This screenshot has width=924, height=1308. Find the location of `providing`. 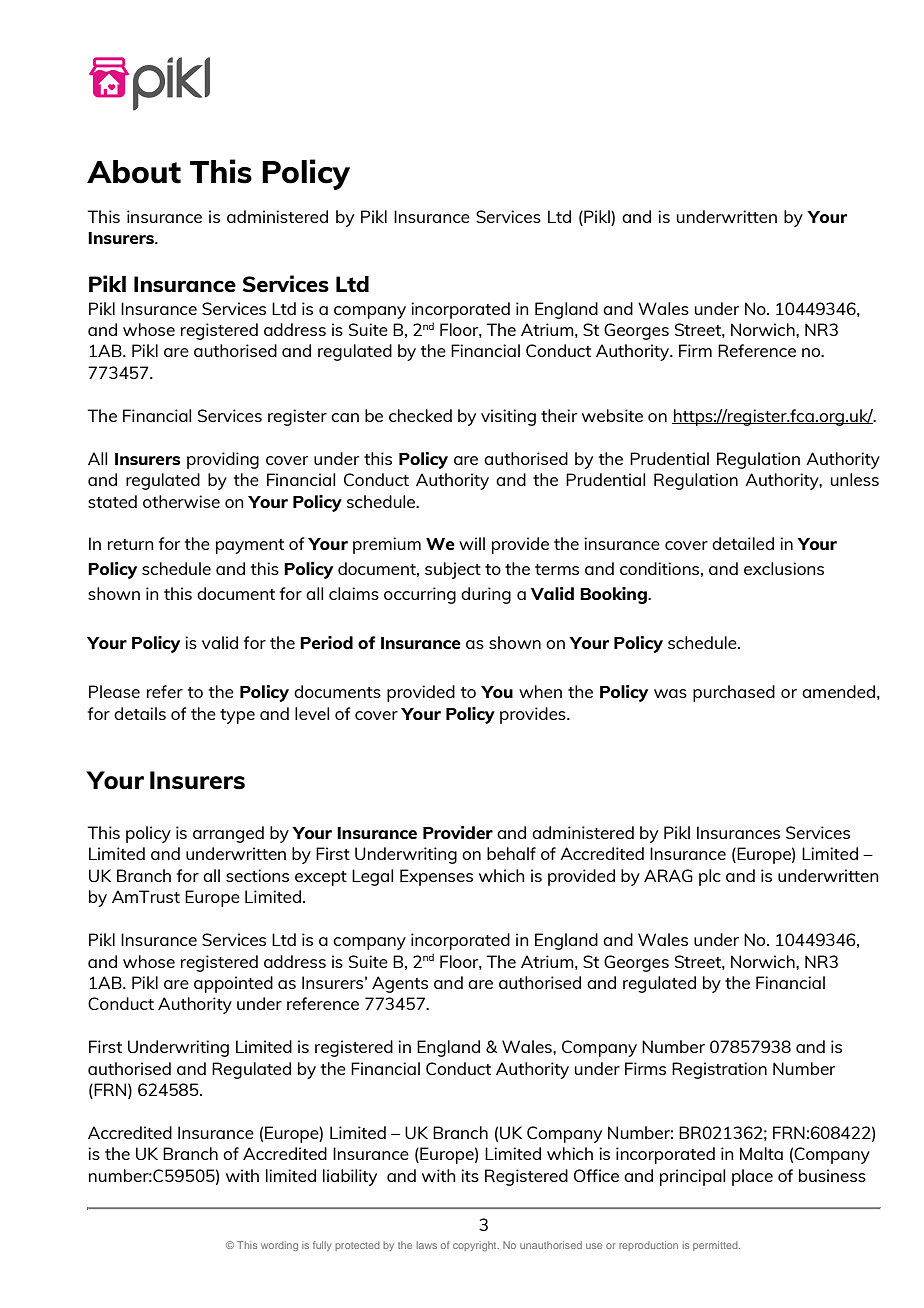

providing is located at coordinates (223, 460).
